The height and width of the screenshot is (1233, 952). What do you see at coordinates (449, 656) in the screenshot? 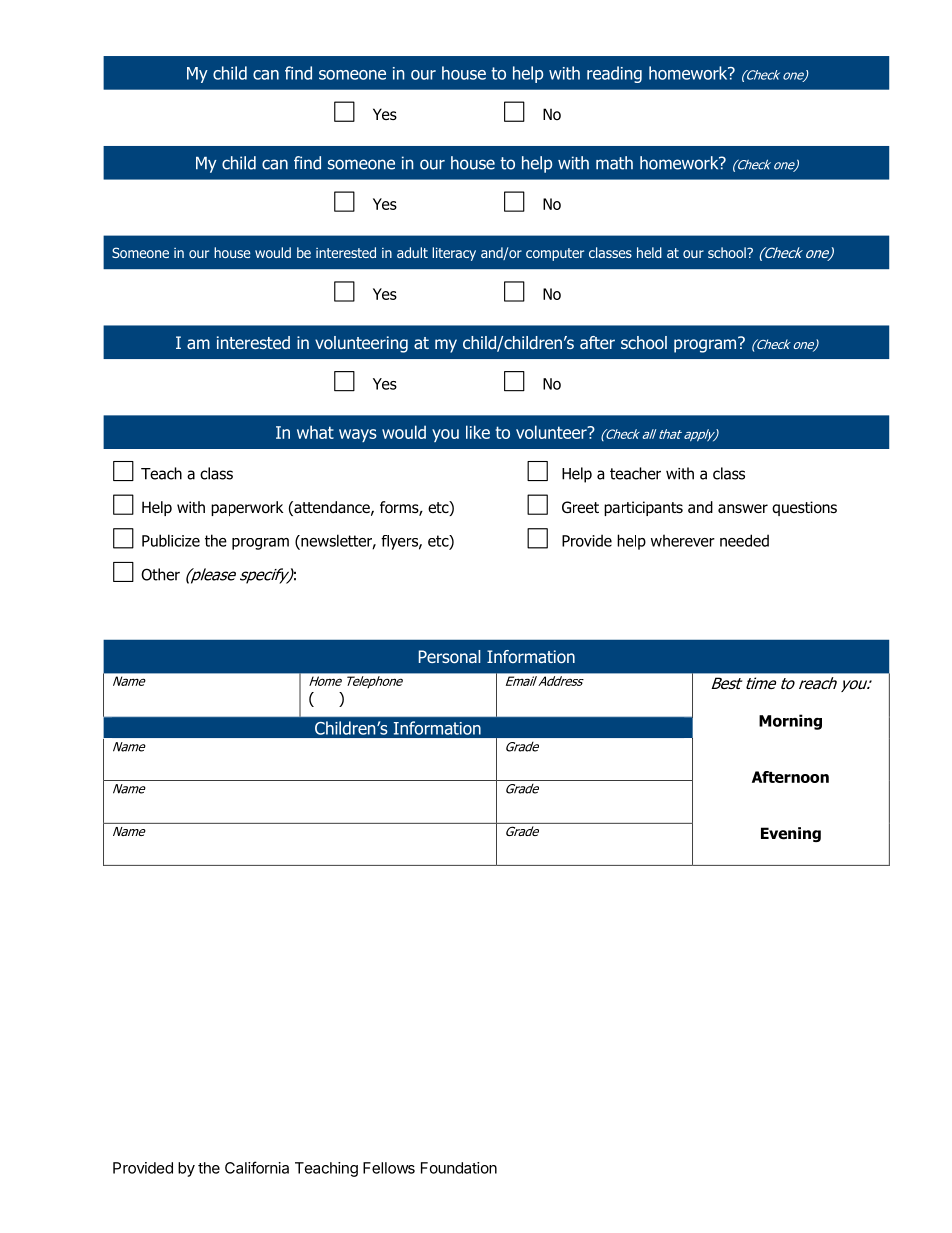
I see `Personal` at bounding box center [449, 656].
